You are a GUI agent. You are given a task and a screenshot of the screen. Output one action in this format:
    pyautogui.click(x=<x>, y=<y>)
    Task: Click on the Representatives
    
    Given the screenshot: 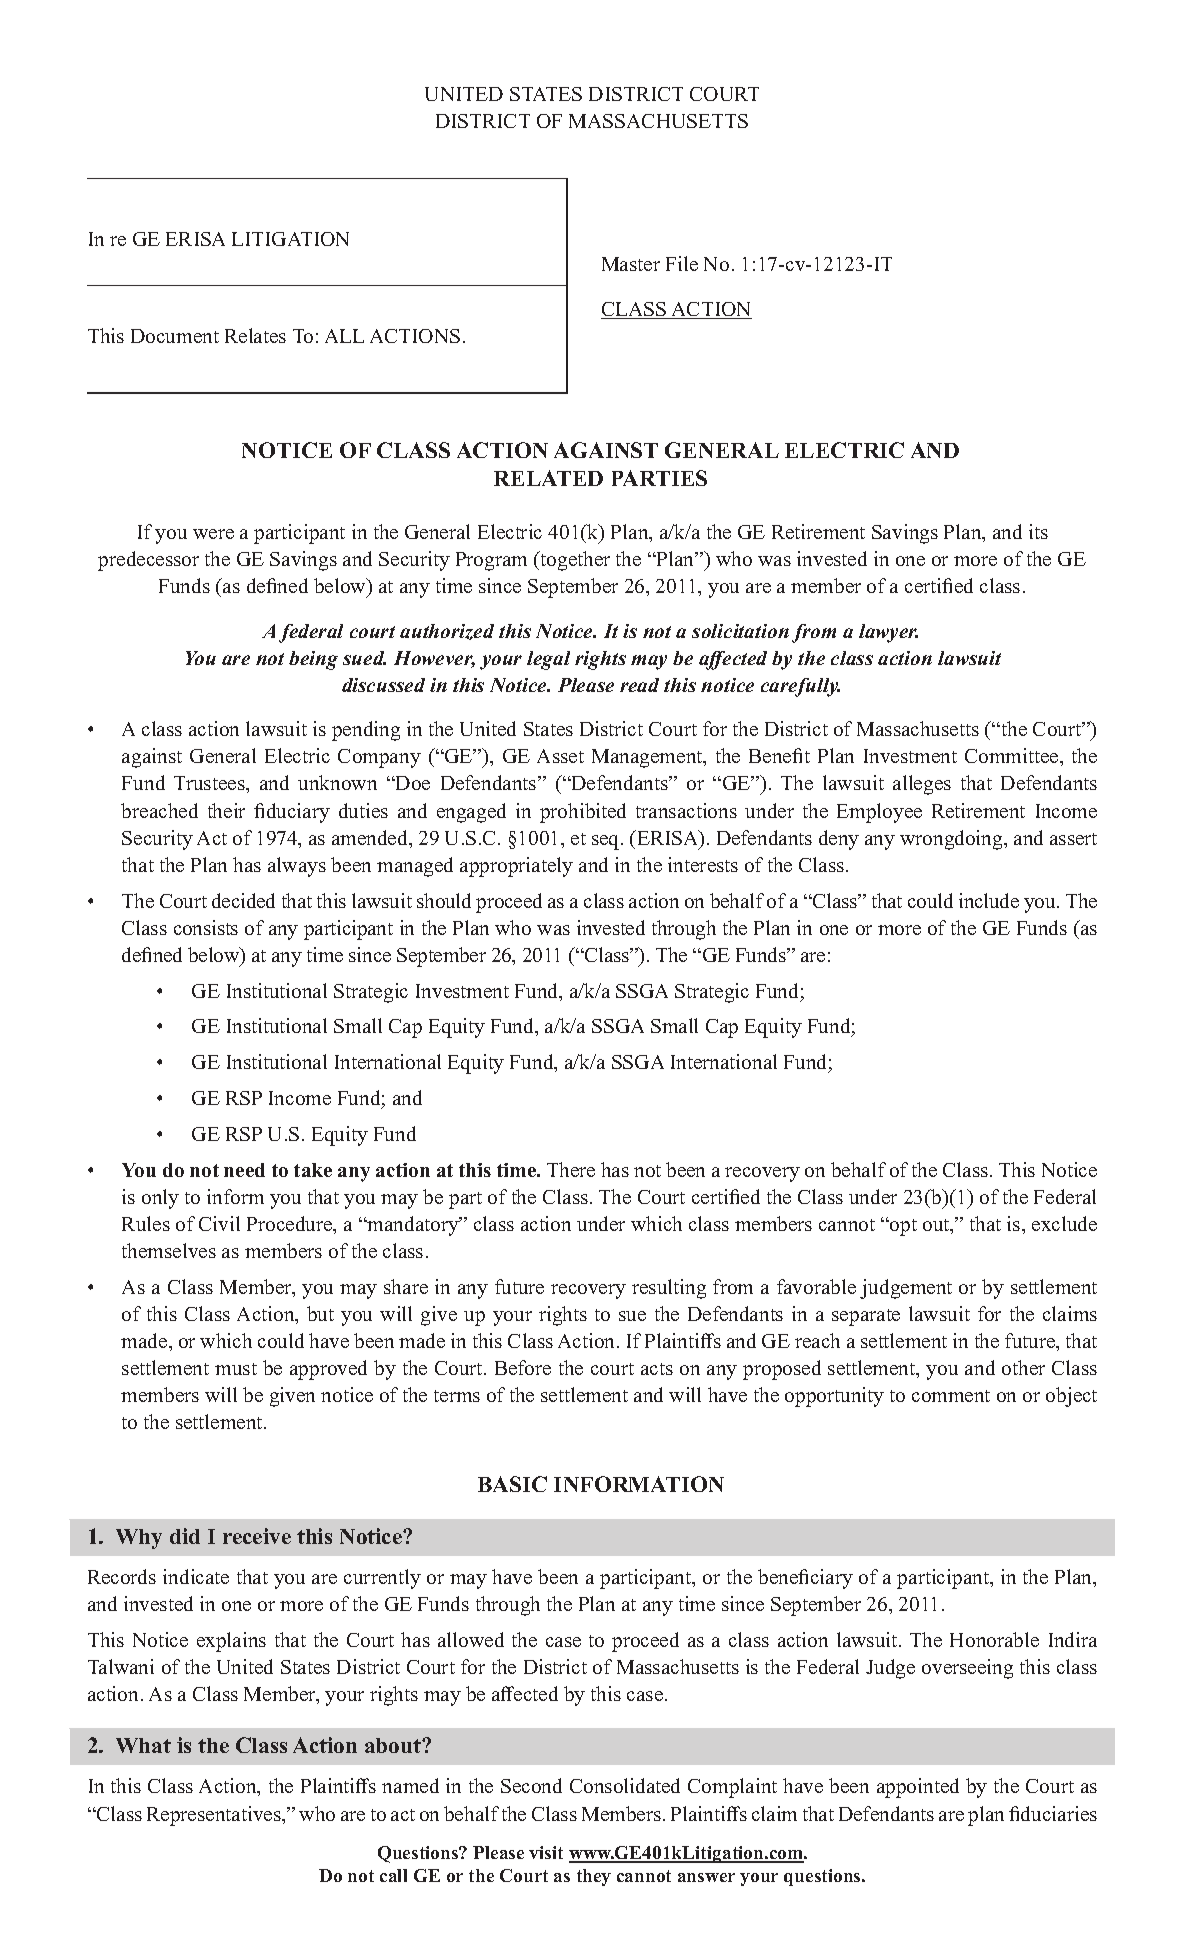 What is the action you would take?
    pyautogui.click(x=215, y=1816)
